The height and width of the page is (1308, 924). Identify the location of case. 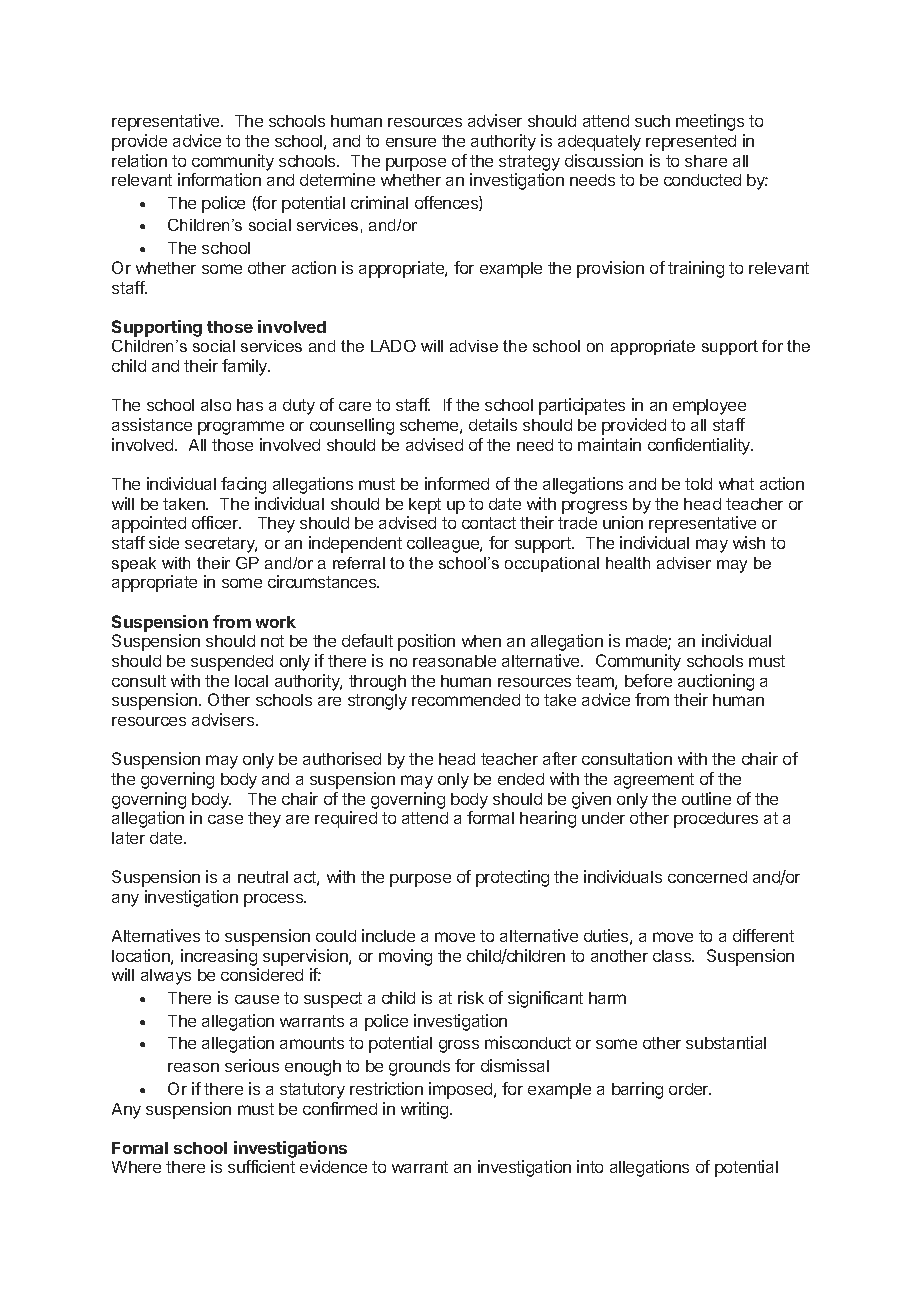
(225, 819).
